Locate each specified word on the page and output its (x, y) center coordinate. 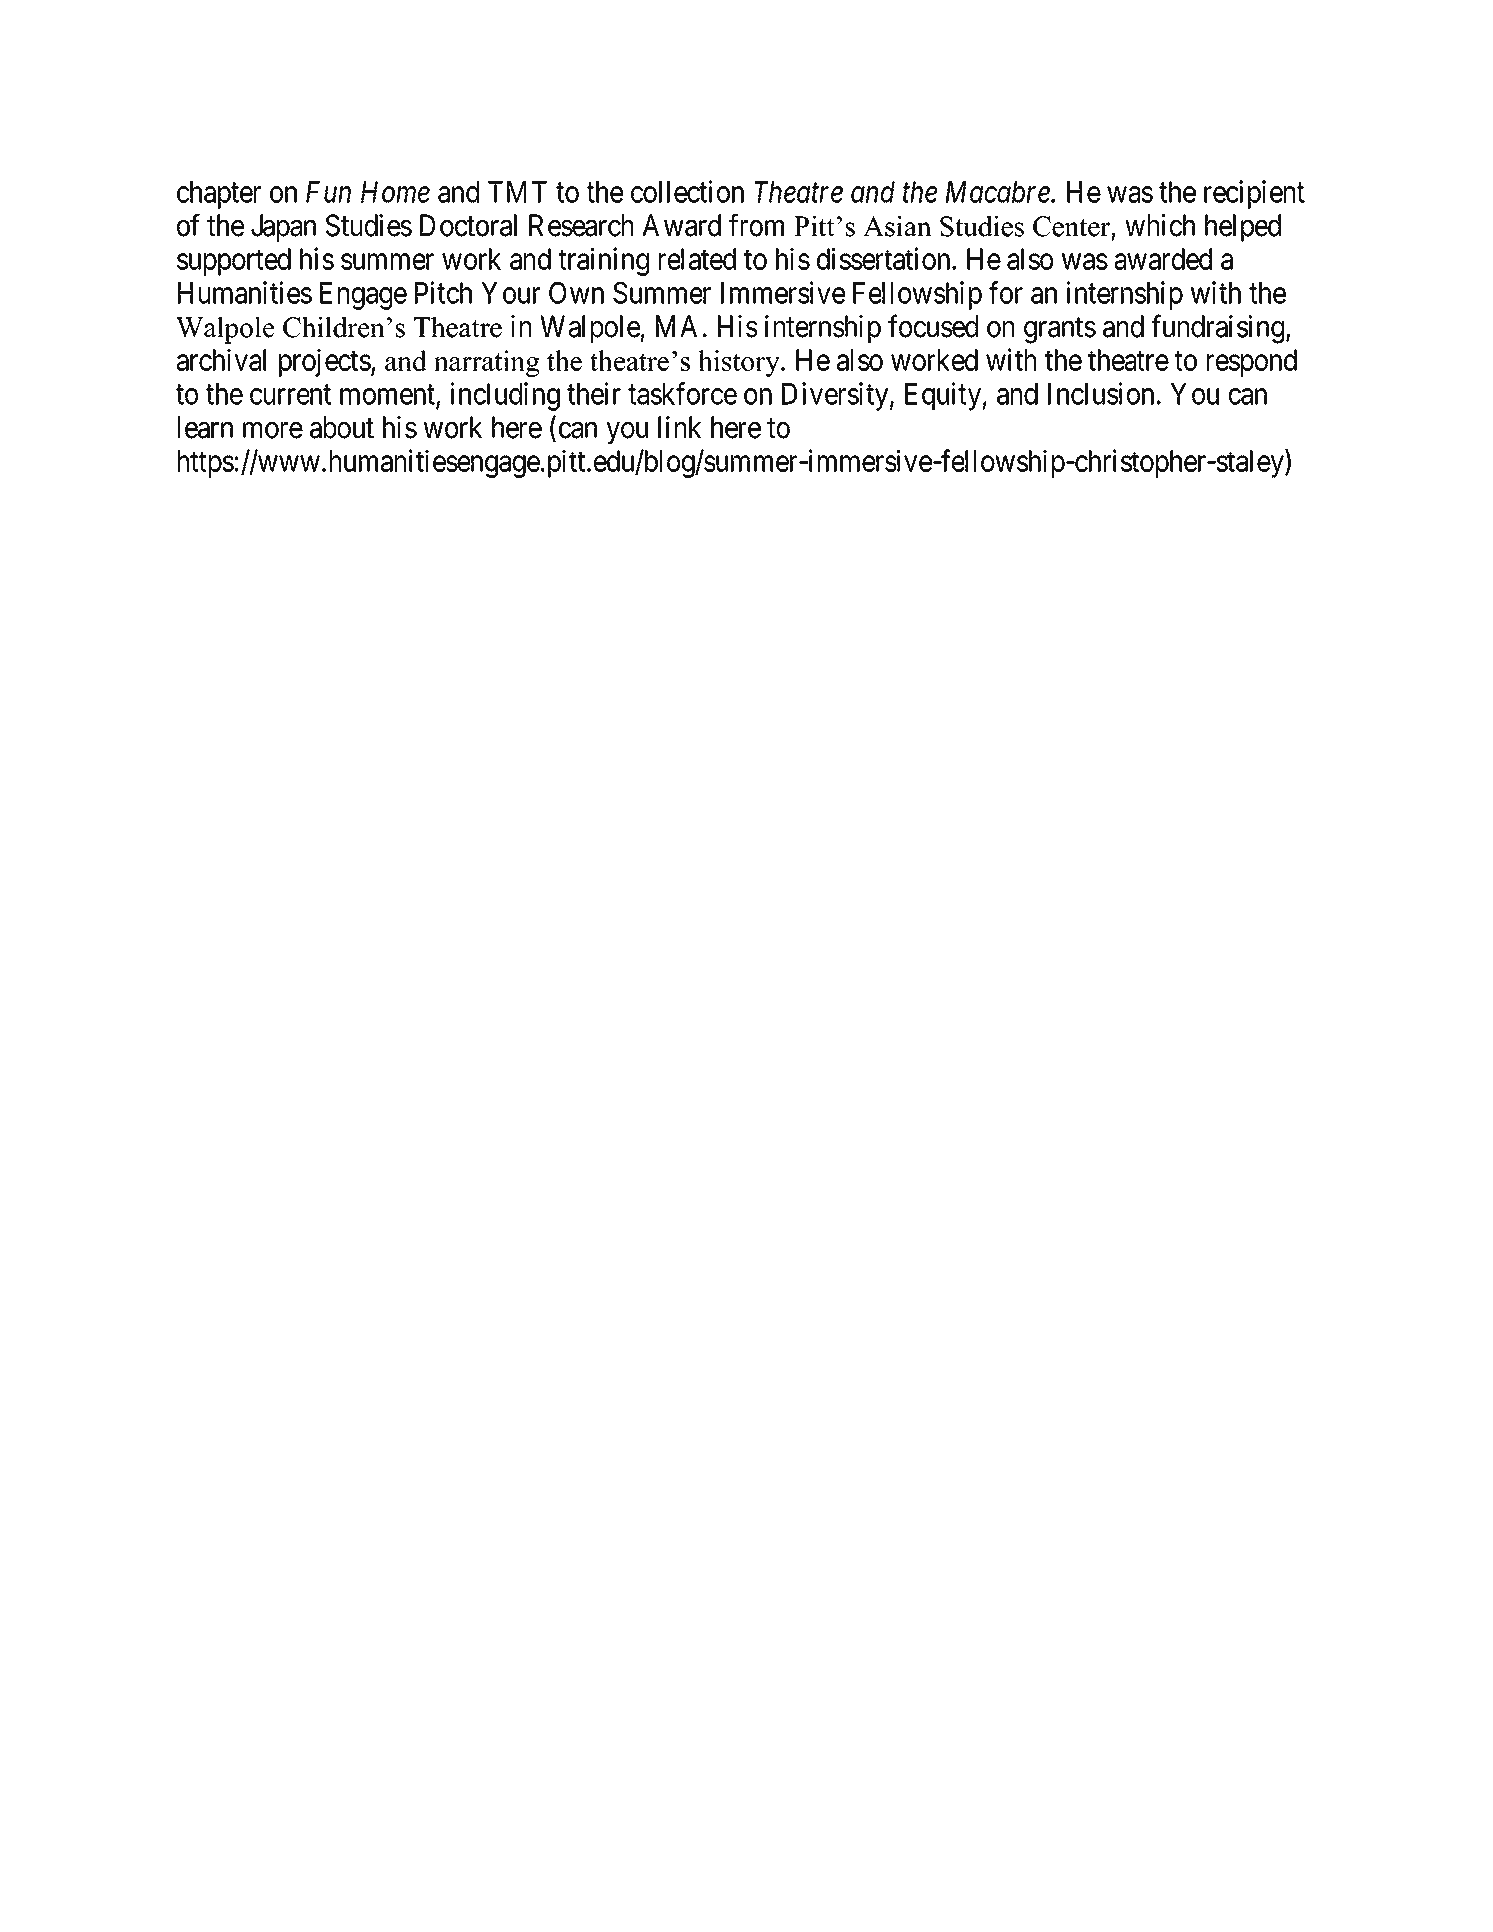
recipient (1254, 194)
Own (576, 293)
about (342, 427)
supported (234, 262)
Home (395, 192)
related (697, 259)
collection (687, 191)
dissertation (885, 258)
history (740, 363)
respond (1252, 363)
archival (221, 359)
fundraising (1218, 329)
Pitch (443, 292)
